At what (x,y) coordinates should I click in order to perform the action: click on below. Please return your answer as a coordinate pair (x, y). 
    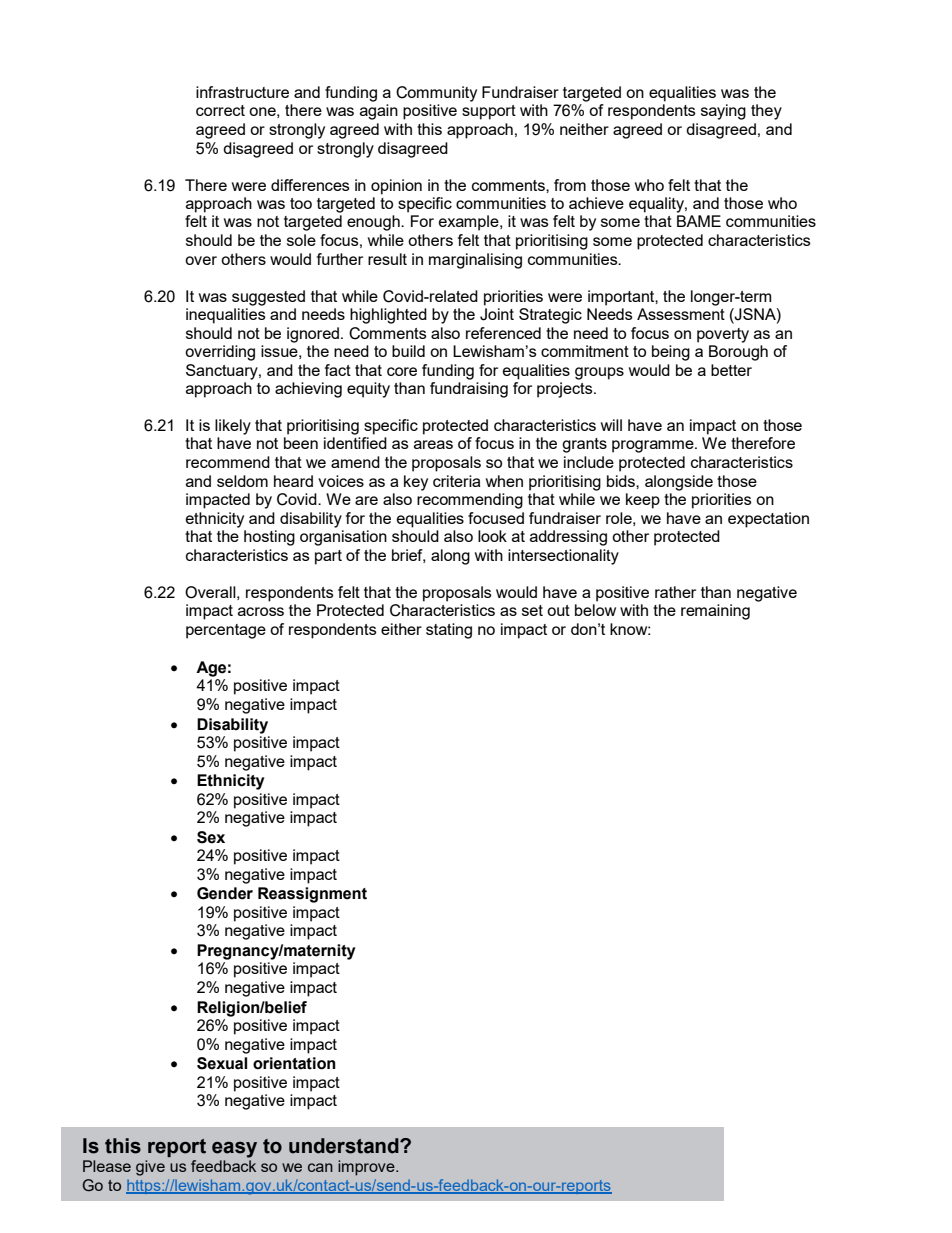
    Looking at the image, I should click on (595, 610).
